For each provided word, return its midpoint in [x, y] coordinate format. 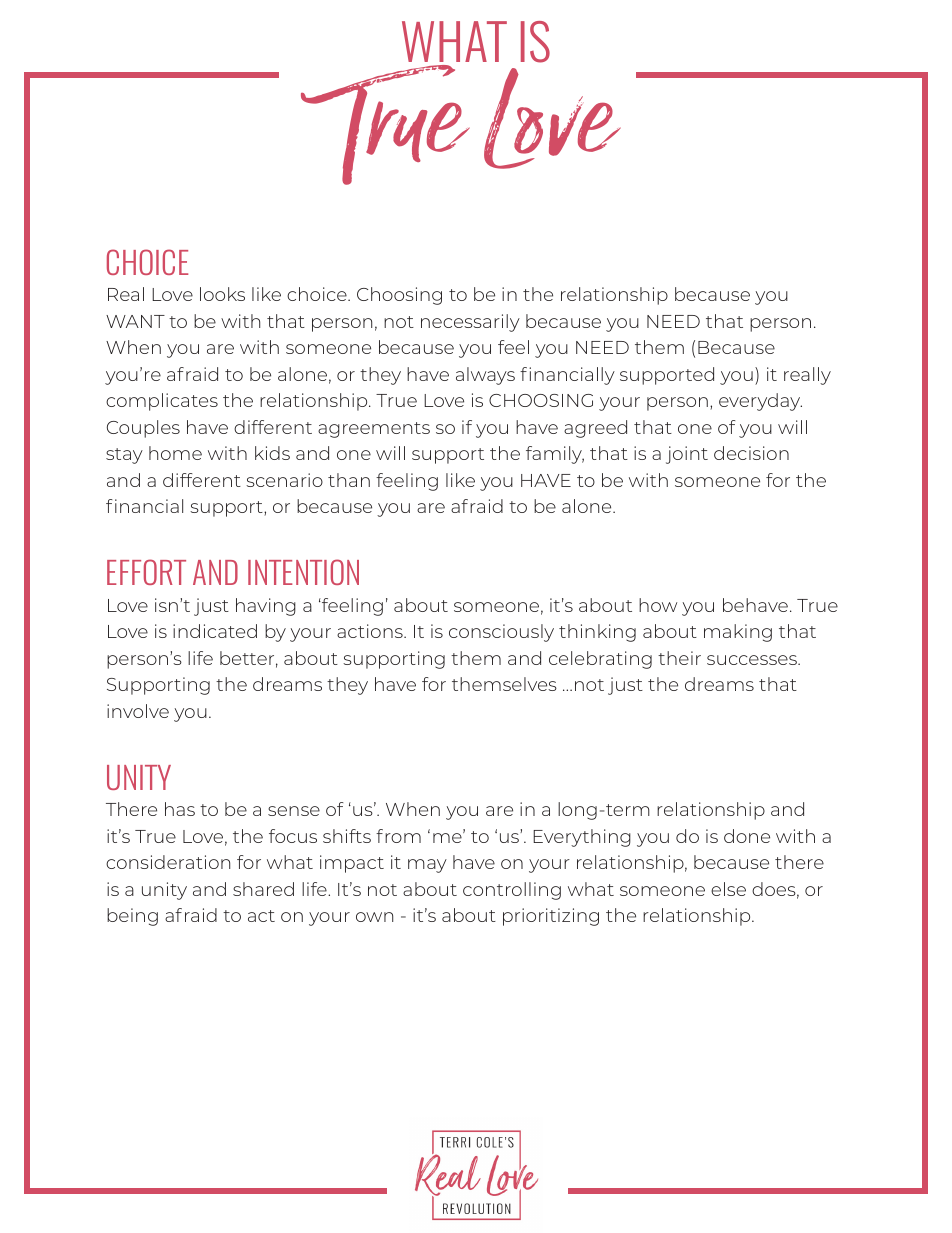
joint [687, 455]
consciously [501, 633]
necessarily [470, 323]
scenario [284, 480]
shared [263, 889]
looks [222, 294]
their [679, 658]
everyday [760, 402]
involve [138, 711]
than [349, 480]
